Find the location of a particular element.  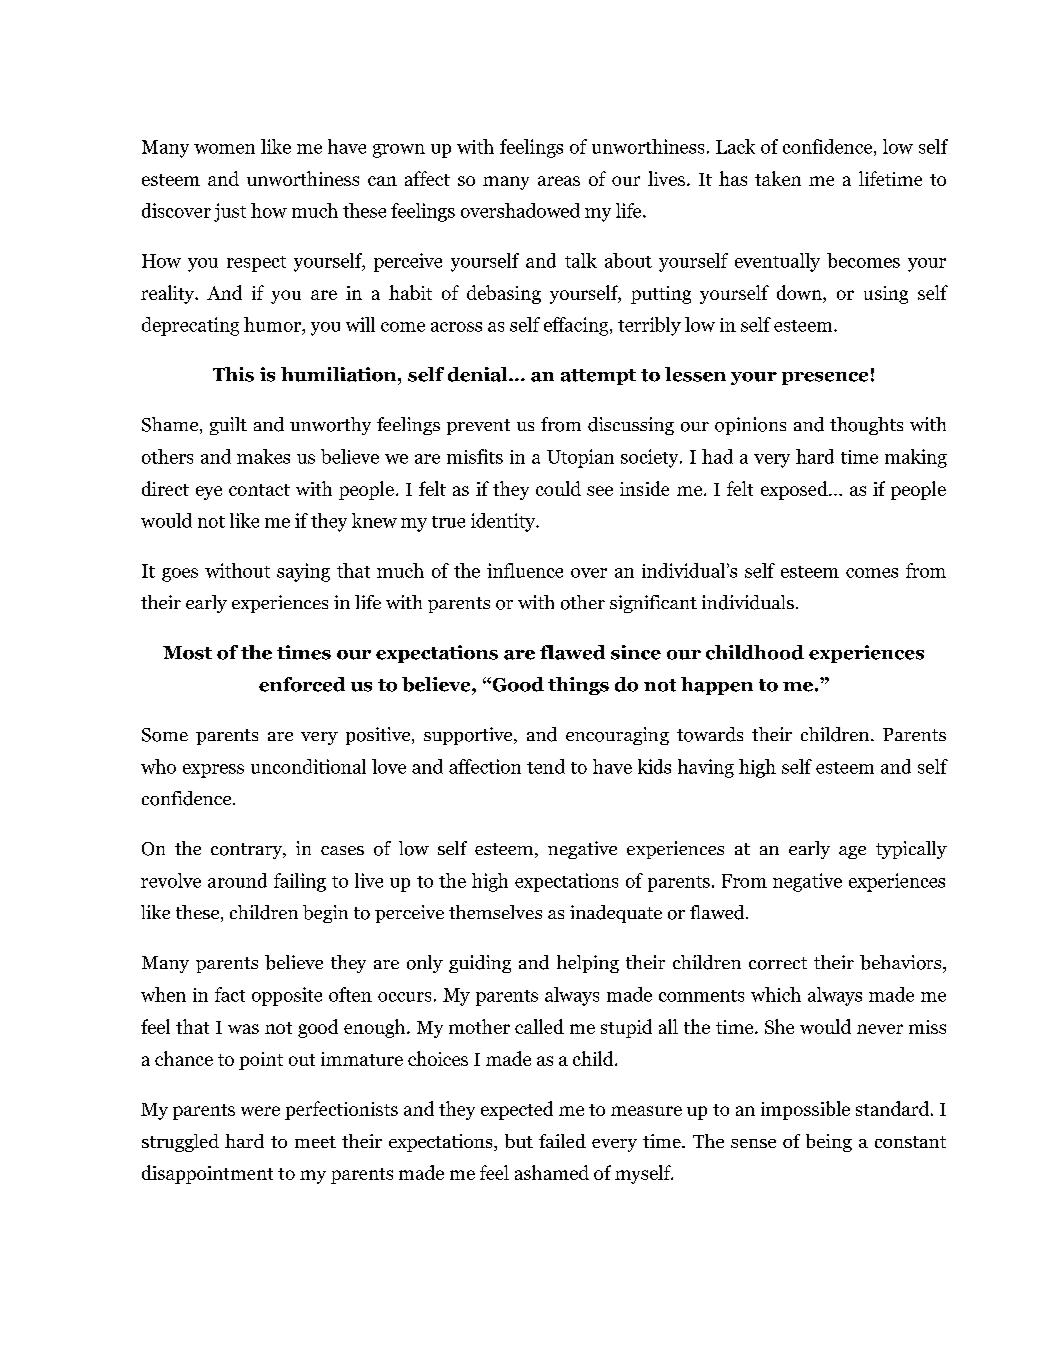

guilt is located at coordinates (228, 426).
